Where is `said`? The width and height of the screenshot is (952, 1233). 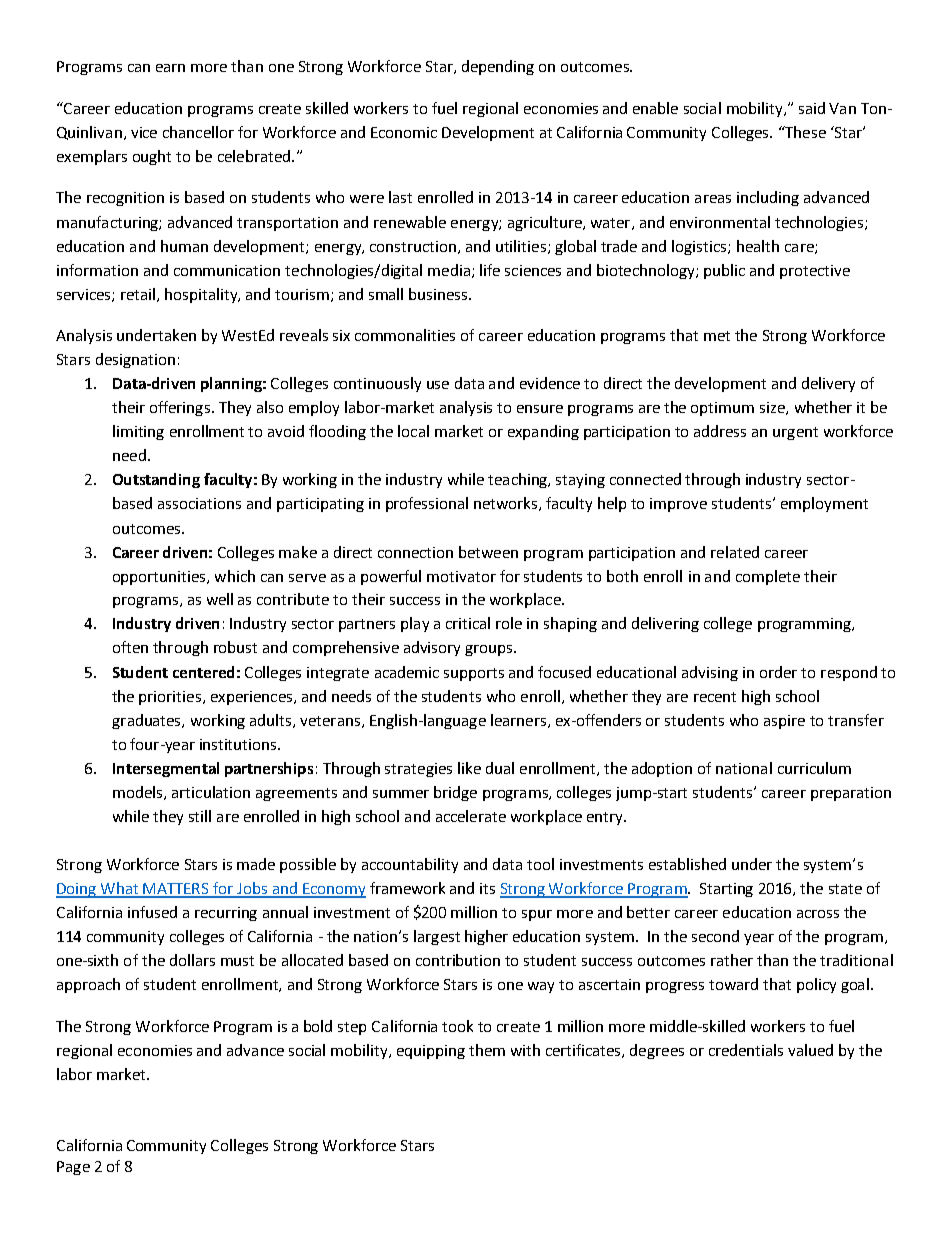
said is located at coordinates (812, 108).
